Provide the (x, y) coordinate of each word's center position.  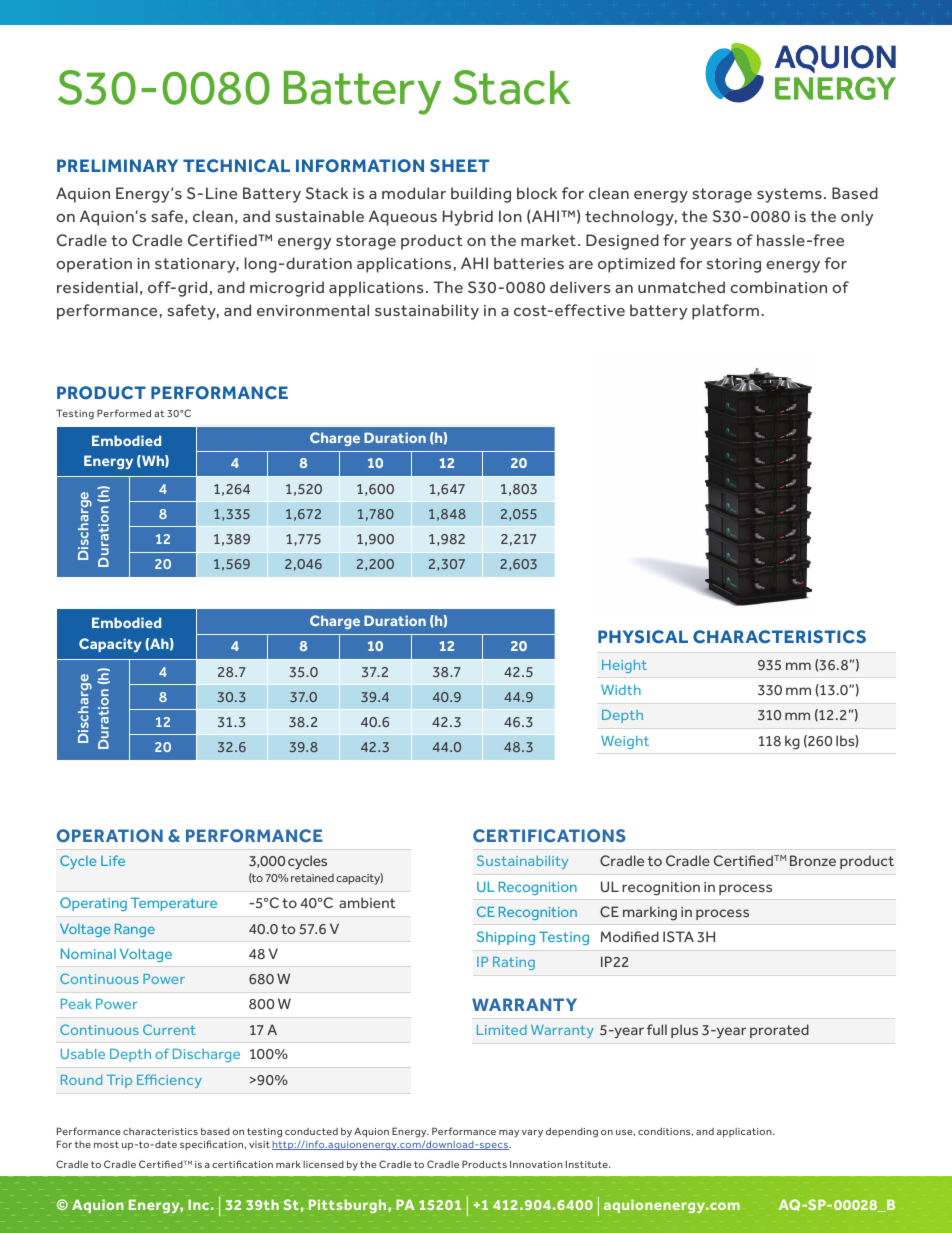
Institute (588, 1164)
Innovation (536, 1164)
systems (789, 195)
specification (213, 1145)
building (481, 195)
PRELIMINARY (117, 165)
